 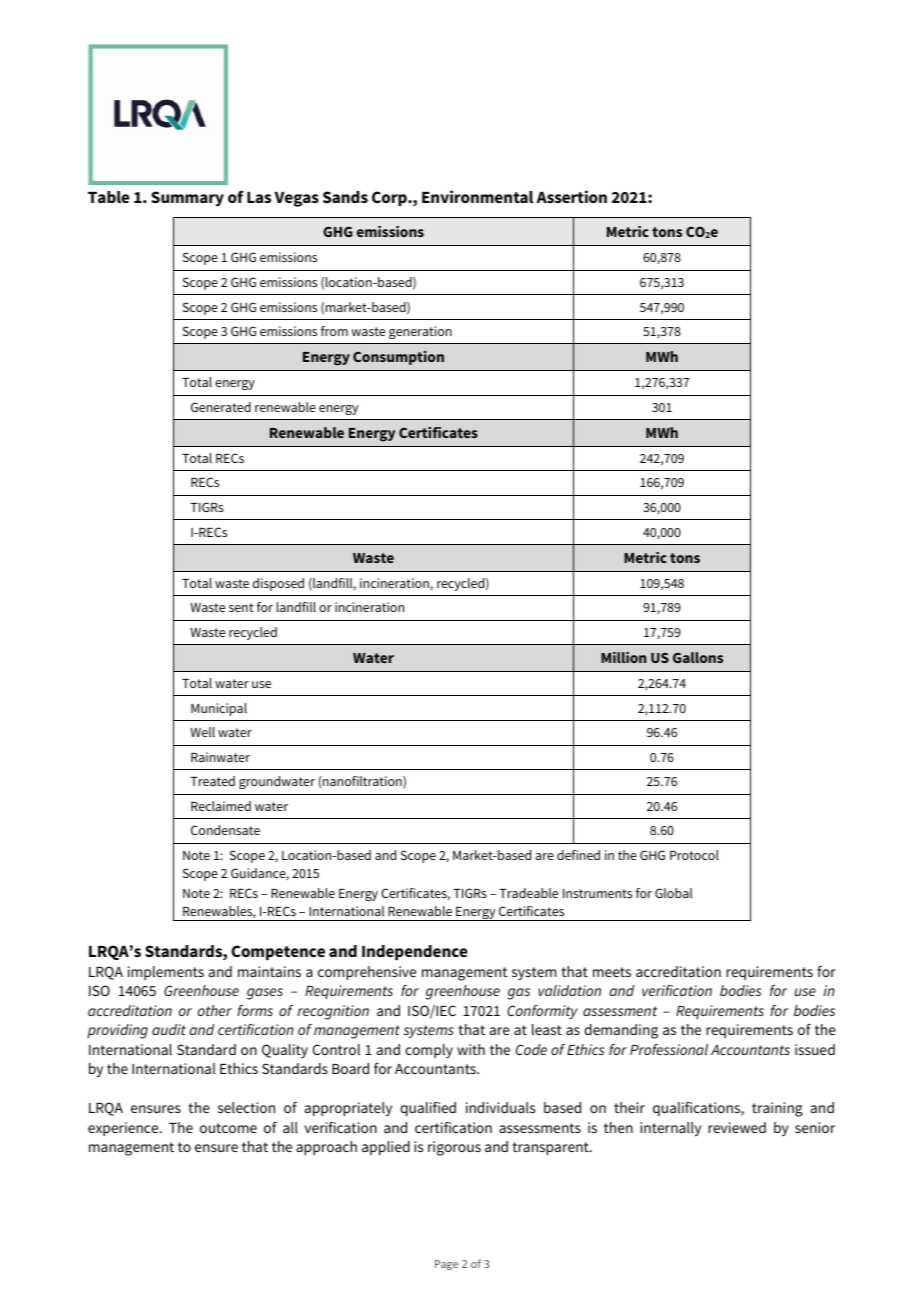 What do you see at coordinates (477, 196) in the screenshot?
I see `Environmental` at bounding box center [477, 196].
